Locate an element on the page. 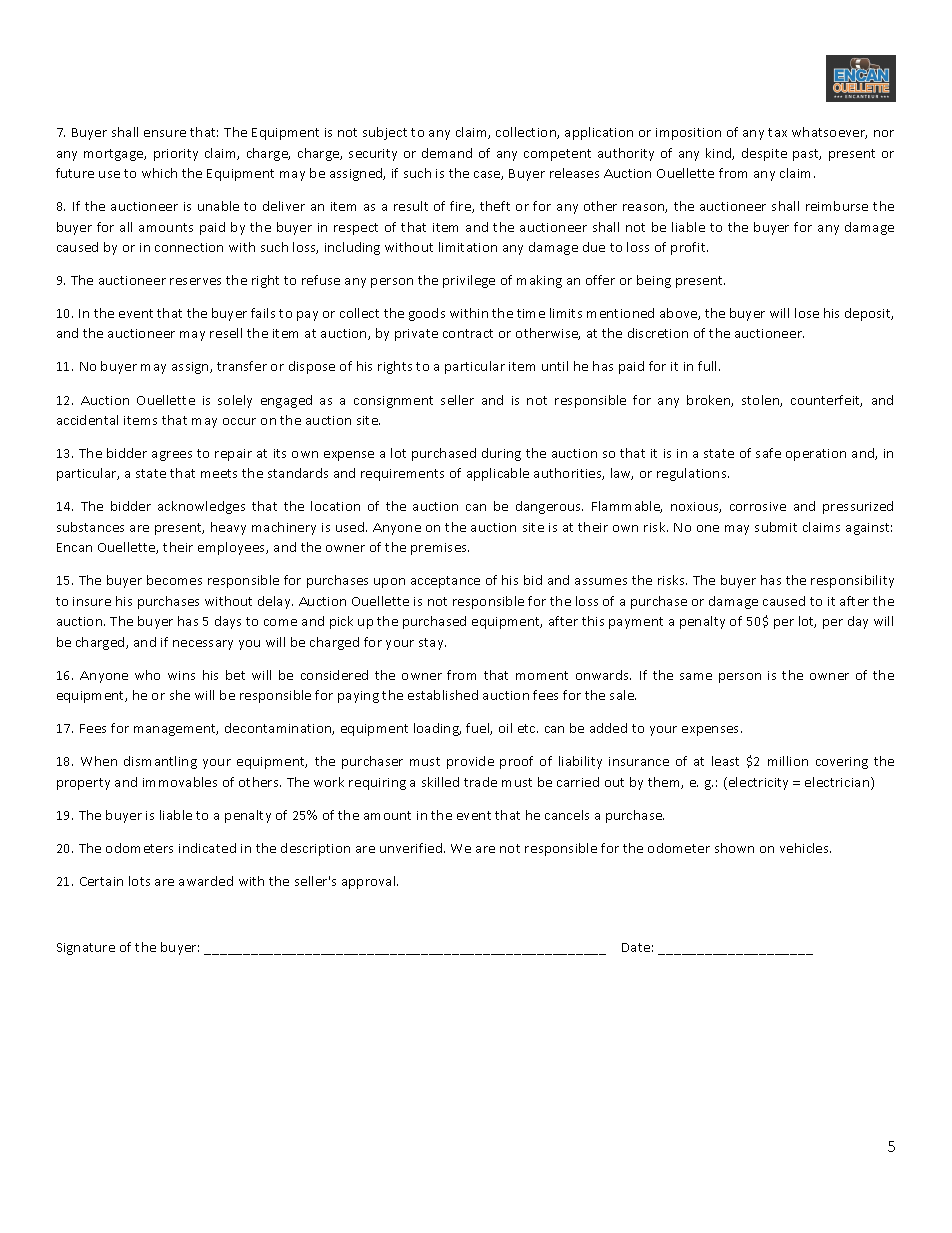 This page has width=952, height=1233. million is located at coordinates (788, 761).
